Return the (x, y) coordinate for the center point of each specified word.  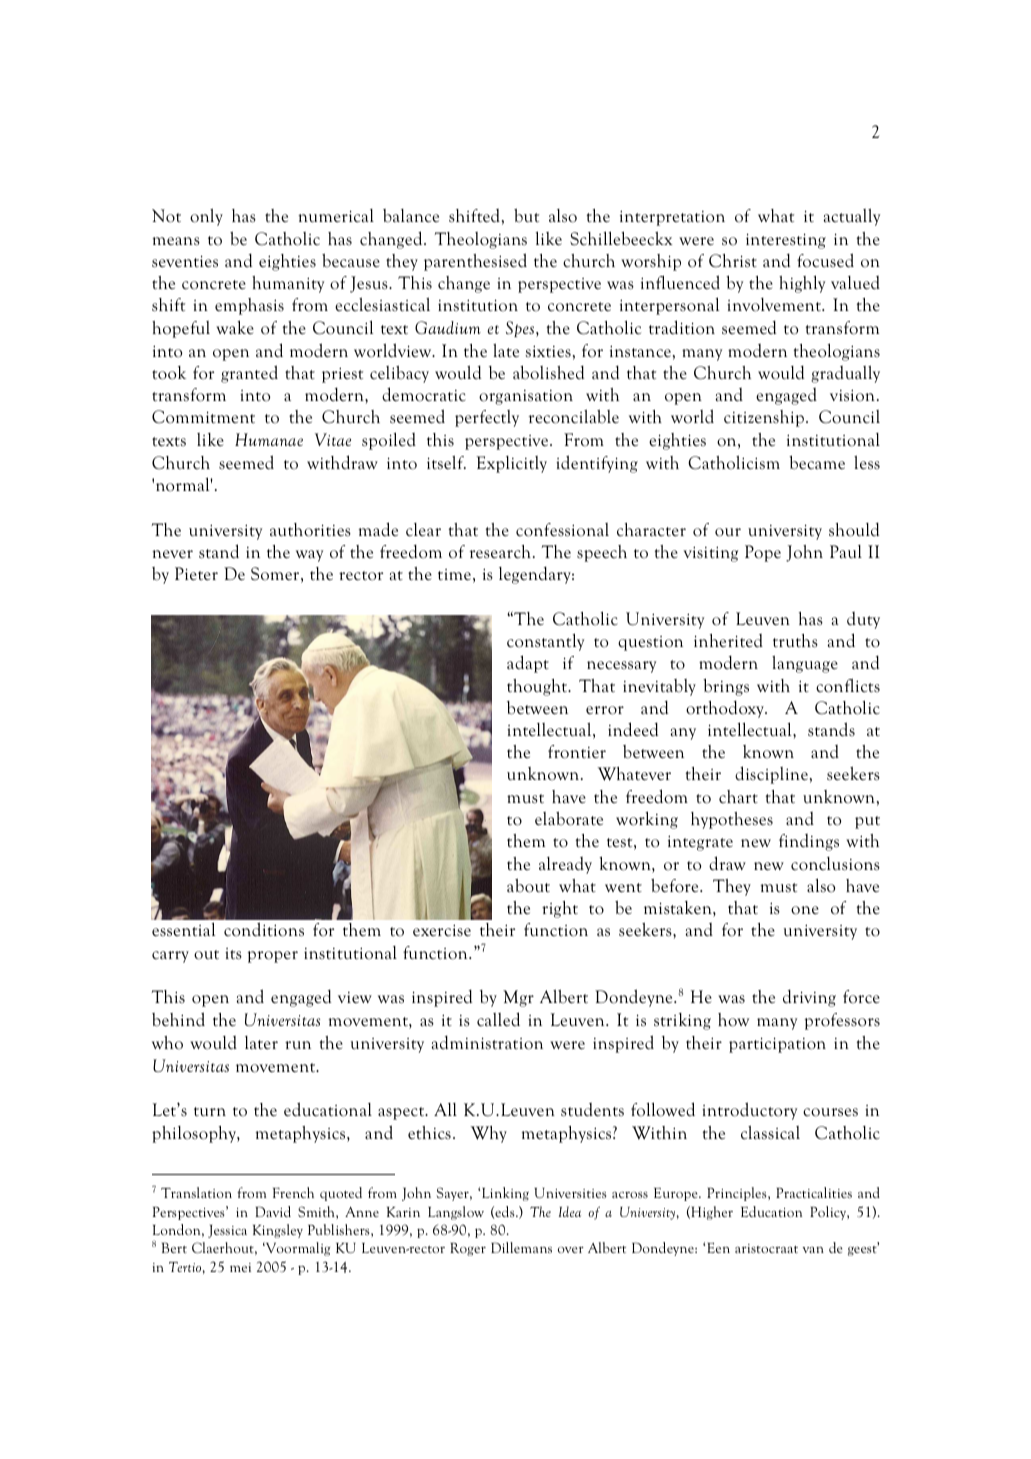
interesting (786, 241)
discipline (771, 775)
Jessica (227, 1231)
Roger (468, 1249)
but (526, 215)
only (206, 217)
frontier (577, 752)
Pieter (196, 574)
